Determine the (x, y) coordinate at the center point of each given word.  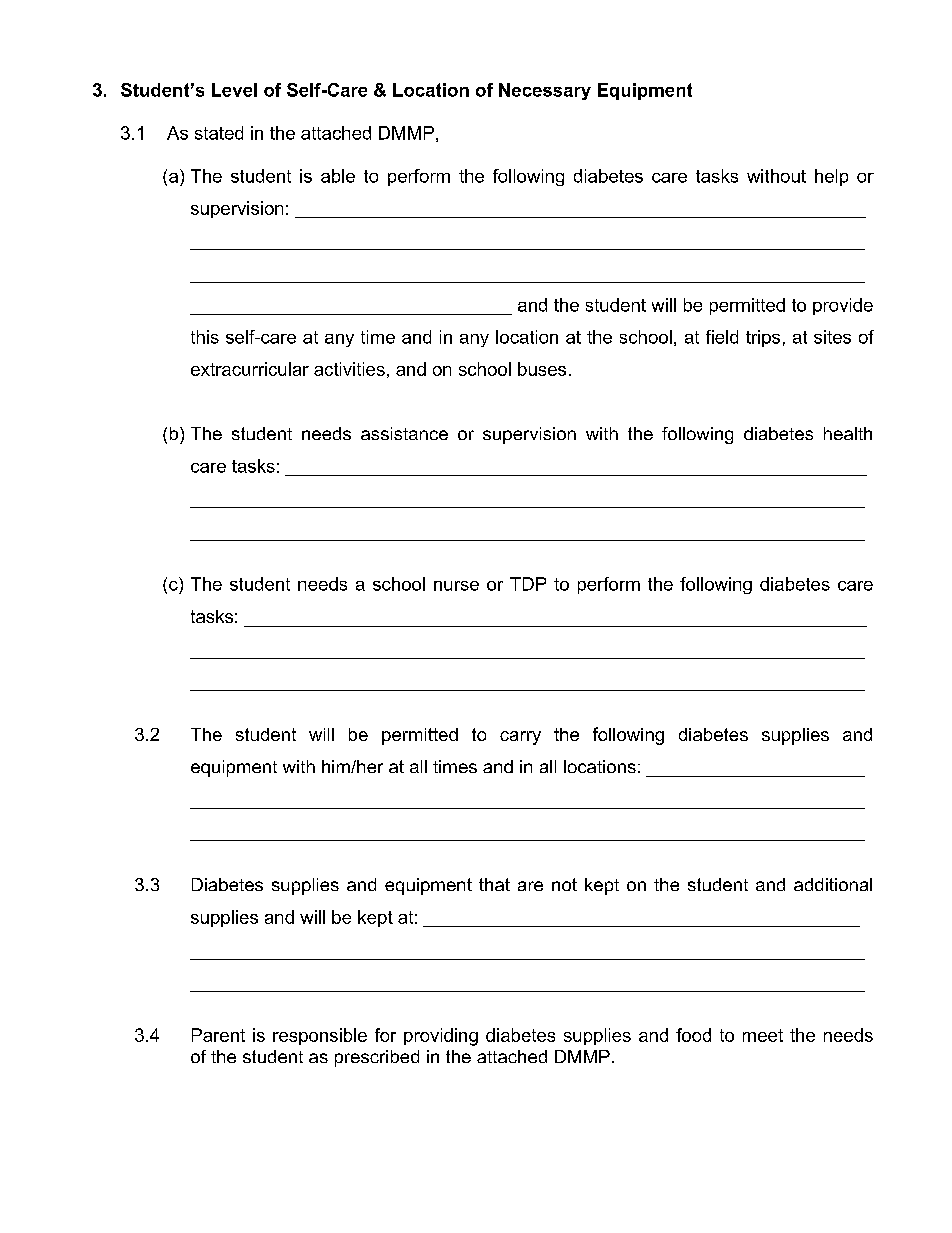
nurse (456, 586)
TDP (528, 584)
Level (234, 90)
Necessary (545, 91)
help (831, 177)
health (848, 433)
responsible (320, 1036)
